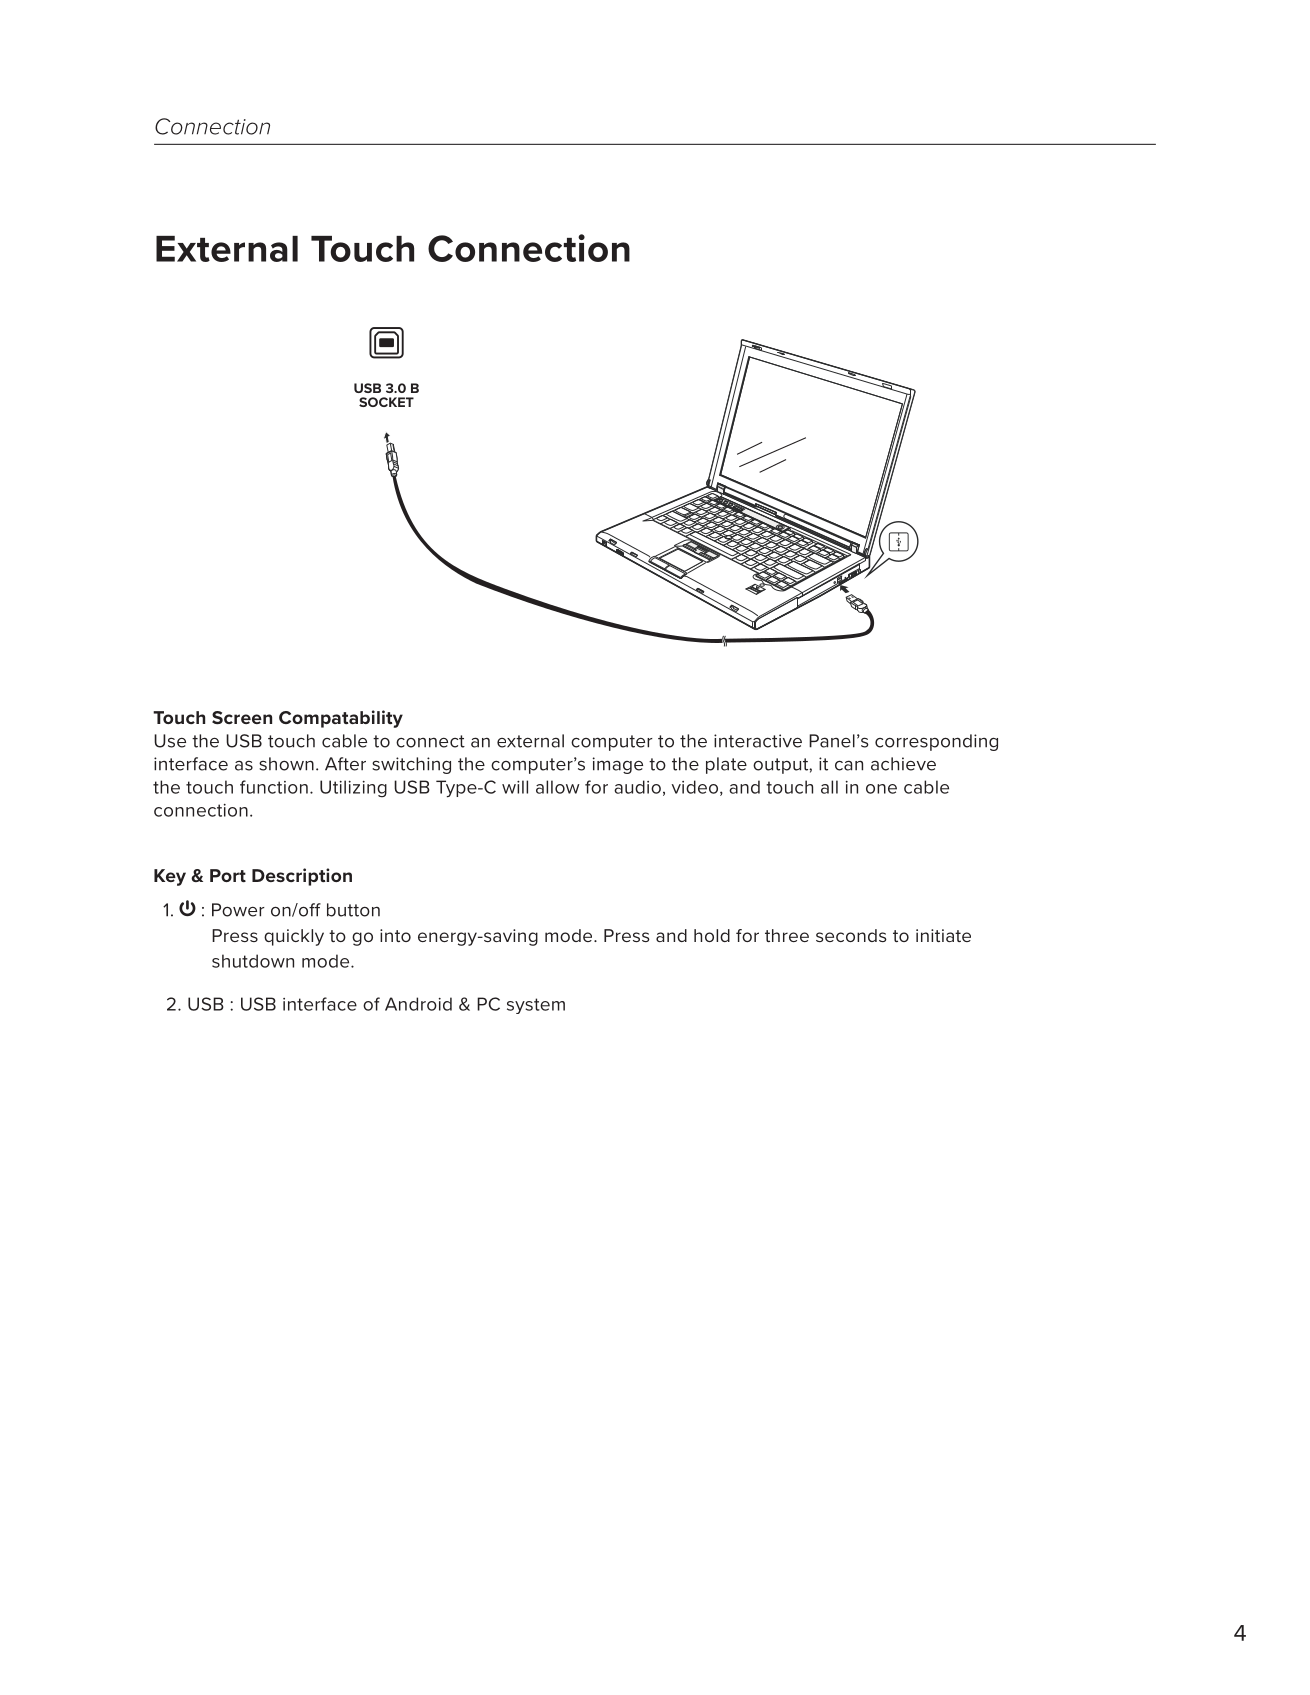 Image resolution: width=1310 pixels, height=1695 pixels. What do you see at coordinates (253, 961) in the screenshot?
I see `shutdown` at bounding box center [253, 961].
